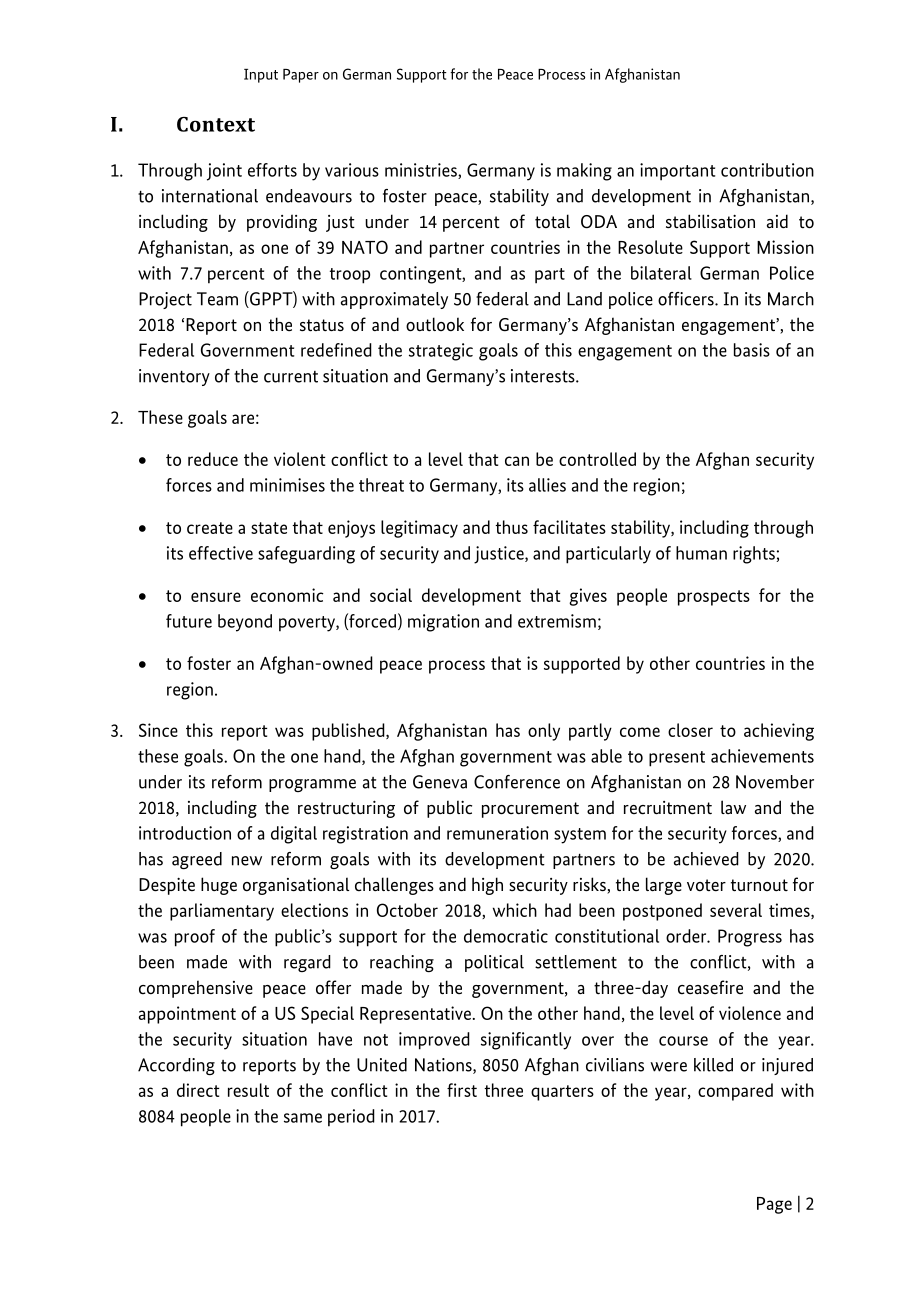 The height and width of the screenshot is (1308, 924). What do you see at coordinates (422, 171) in the screenshot?
I see `ministries` at bounding box center [422, 171].
